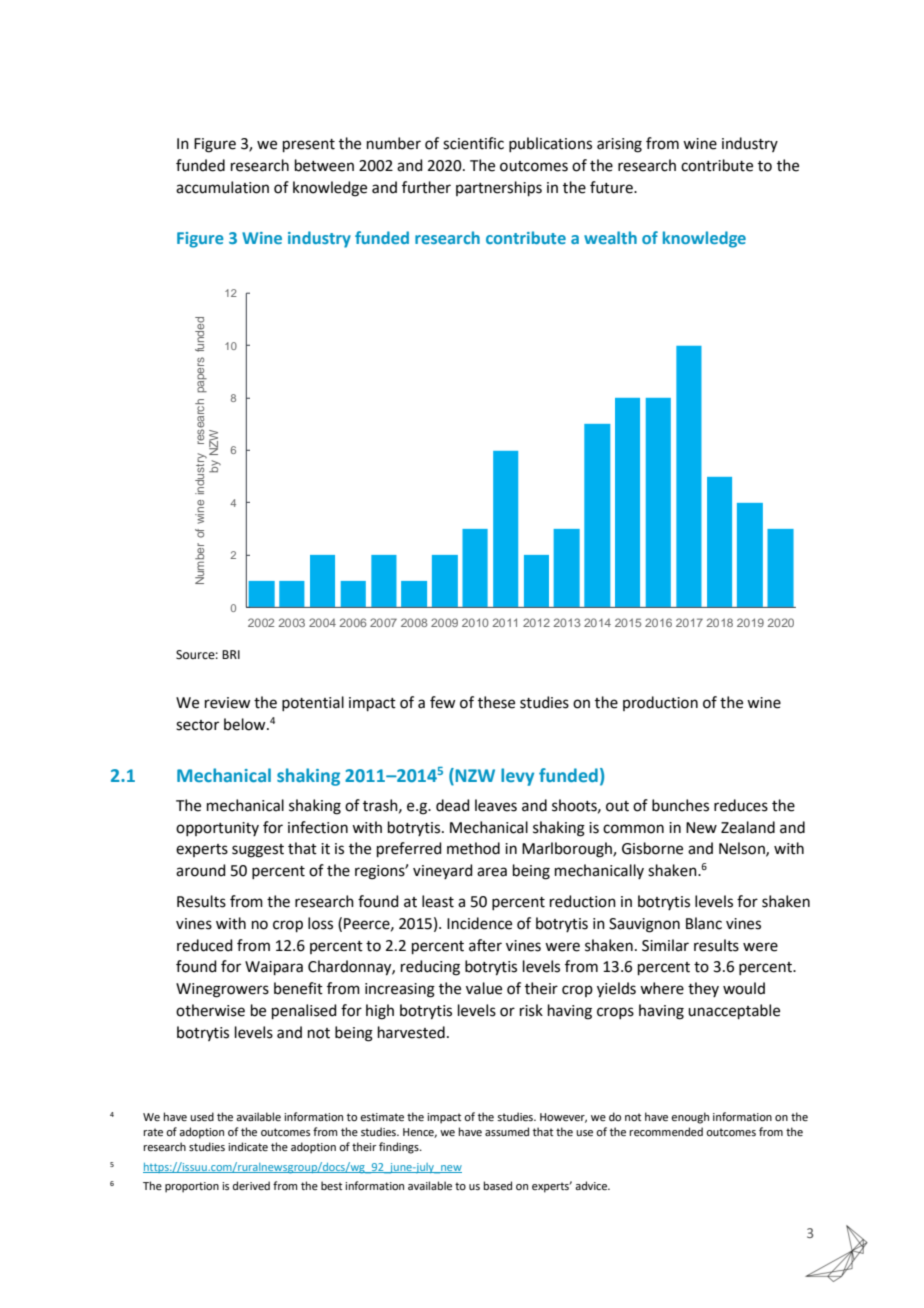  I want to click on opportunity, so click(217, 829).
